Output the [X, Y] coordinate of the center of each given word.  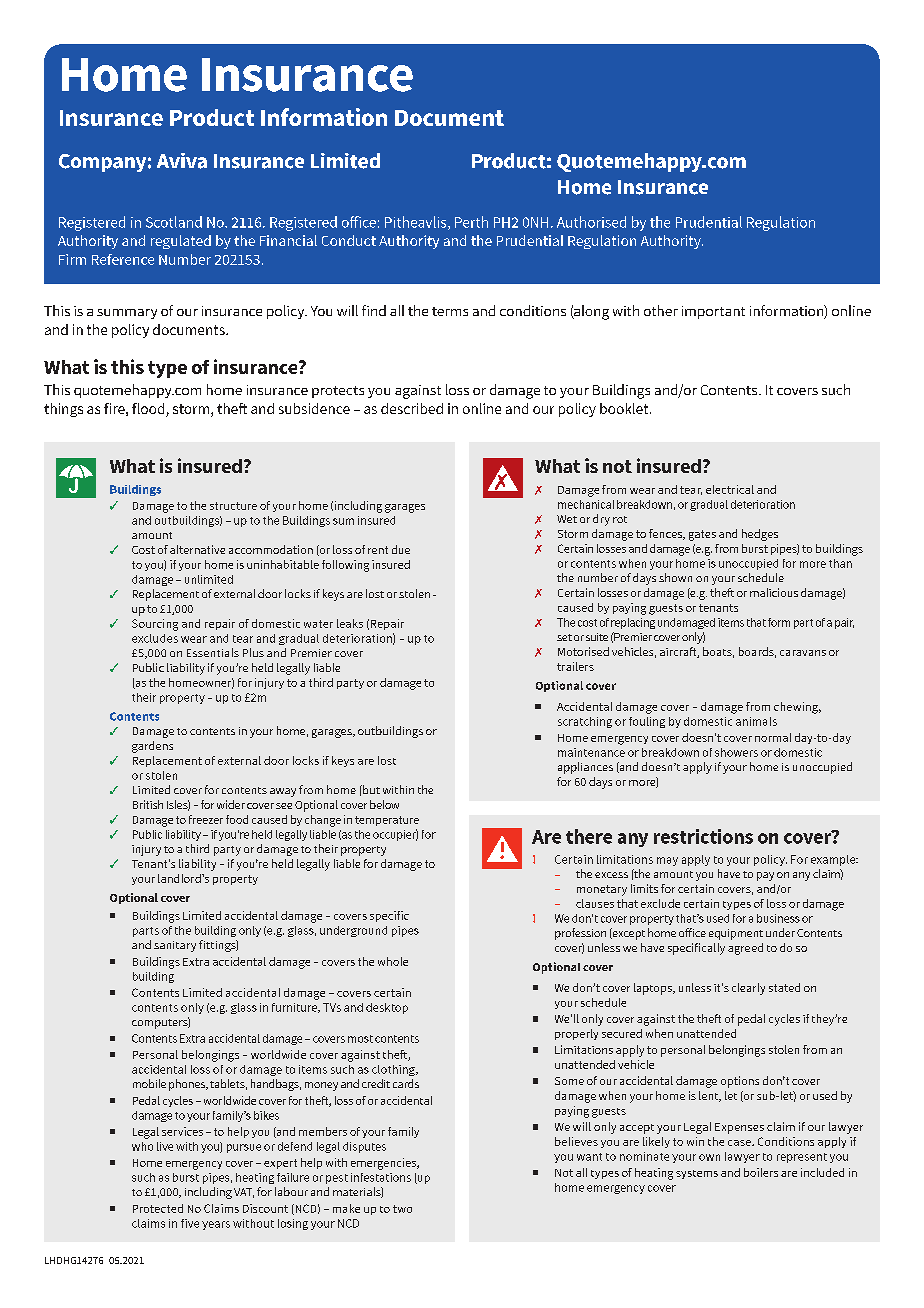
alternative [197, 549]
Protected [158, 1208]
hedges [760, 535]
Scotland [174, 222]
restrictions [703, 836]
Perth [471, 222]
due [401, 549]
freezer [206, 819]
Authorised [591, 222]
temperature [387, 821]
